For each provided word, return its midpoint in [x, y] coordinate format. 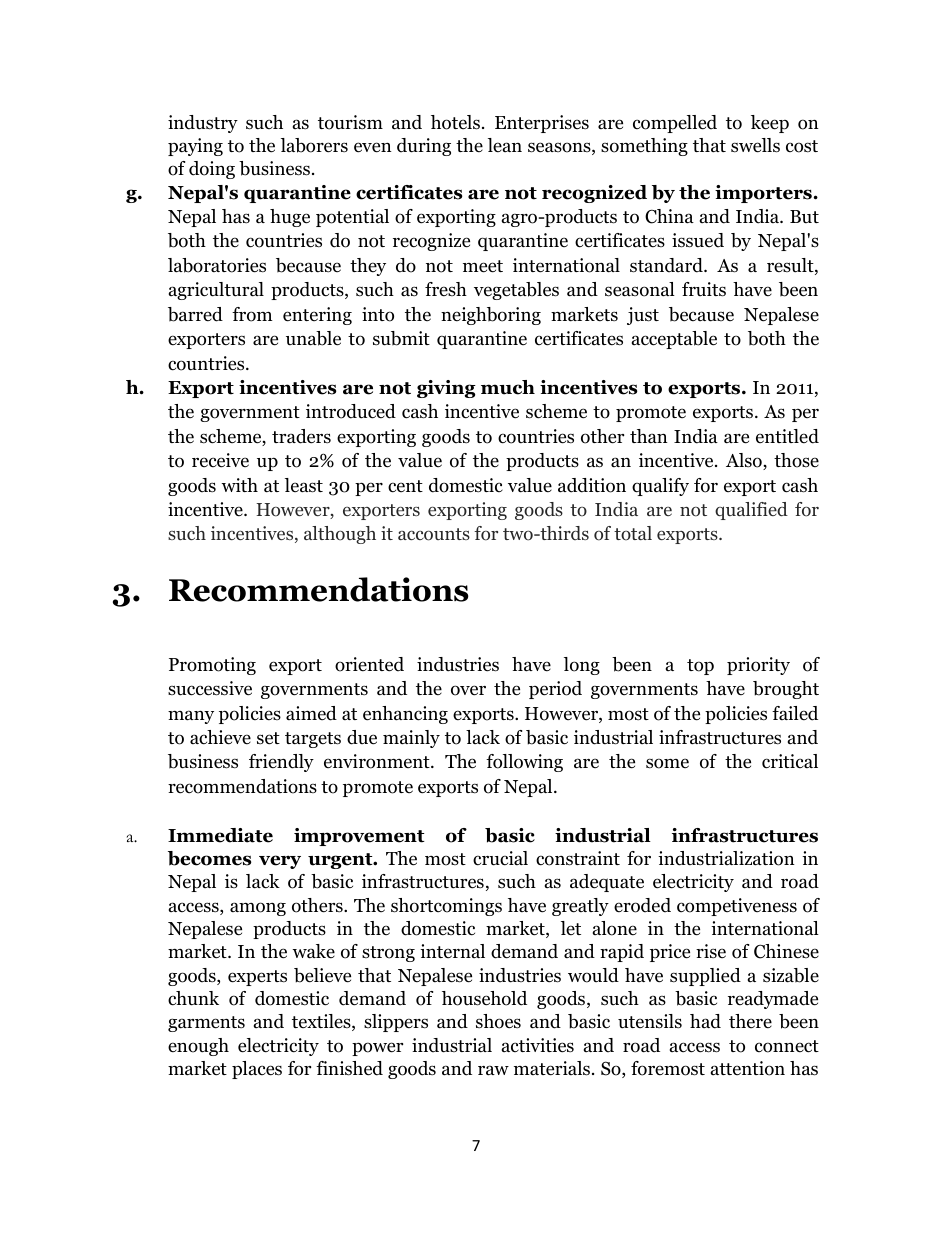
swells [755, 145]
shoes [498, 1021]
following [524, 763]
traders [301, 436]
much [508, 387]
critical [790, 761]
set [268, 738]
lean [505, 145]
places [257, 1070]
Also [745, 461]
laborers [314, 145]
